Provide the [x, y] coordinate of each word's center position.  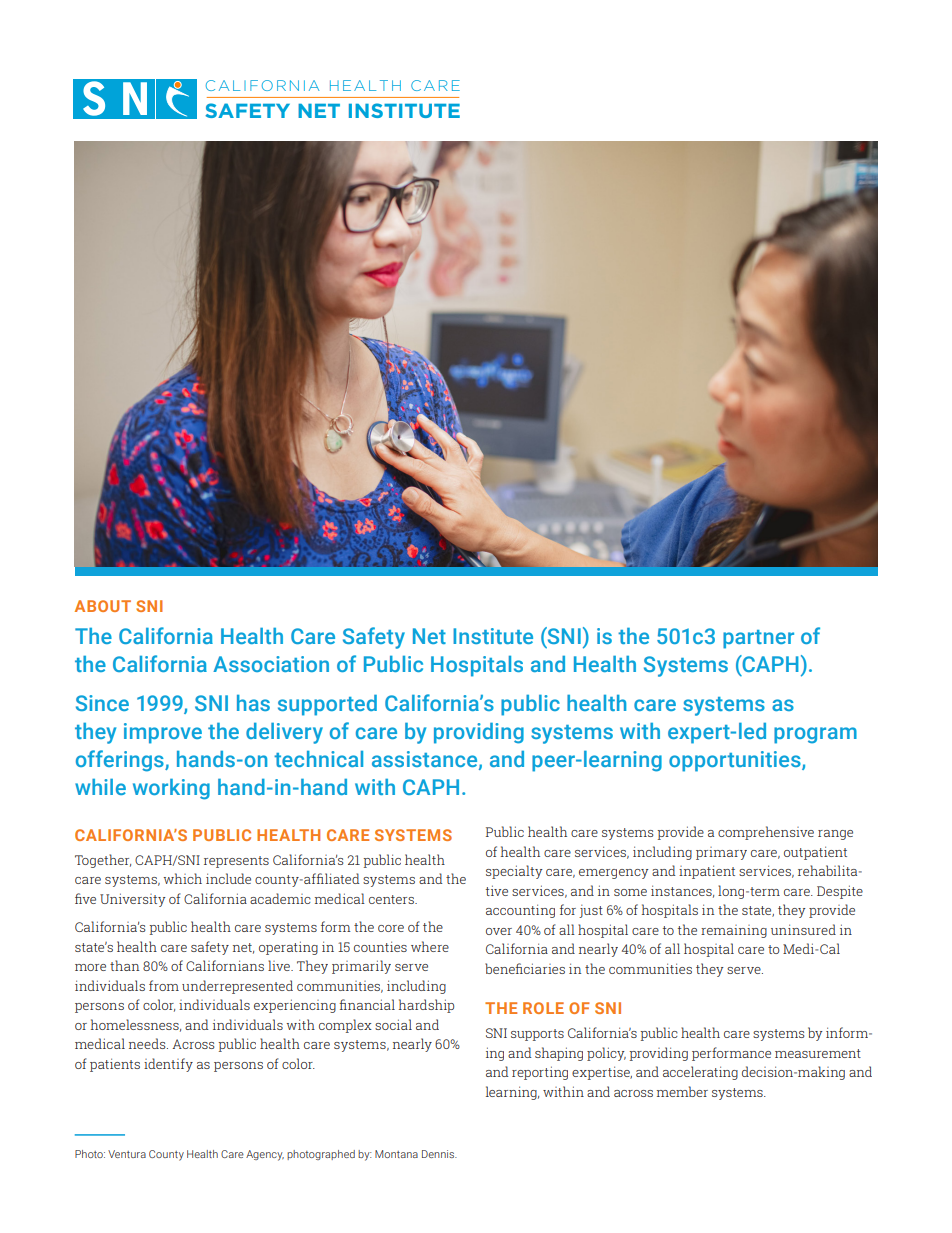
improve [163, 733]
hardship [426, 1006]
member [682, 1091]
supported [327, 705]
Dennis [439, 1154]
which [183, 878]
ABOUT [103, 606]
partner [758, 639]
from [164, 985]
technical [318, 759]
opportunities [736, 761]
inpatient [707, 872]
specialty [514, 872]
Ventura [127, 1154]
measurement [818, 1053]
